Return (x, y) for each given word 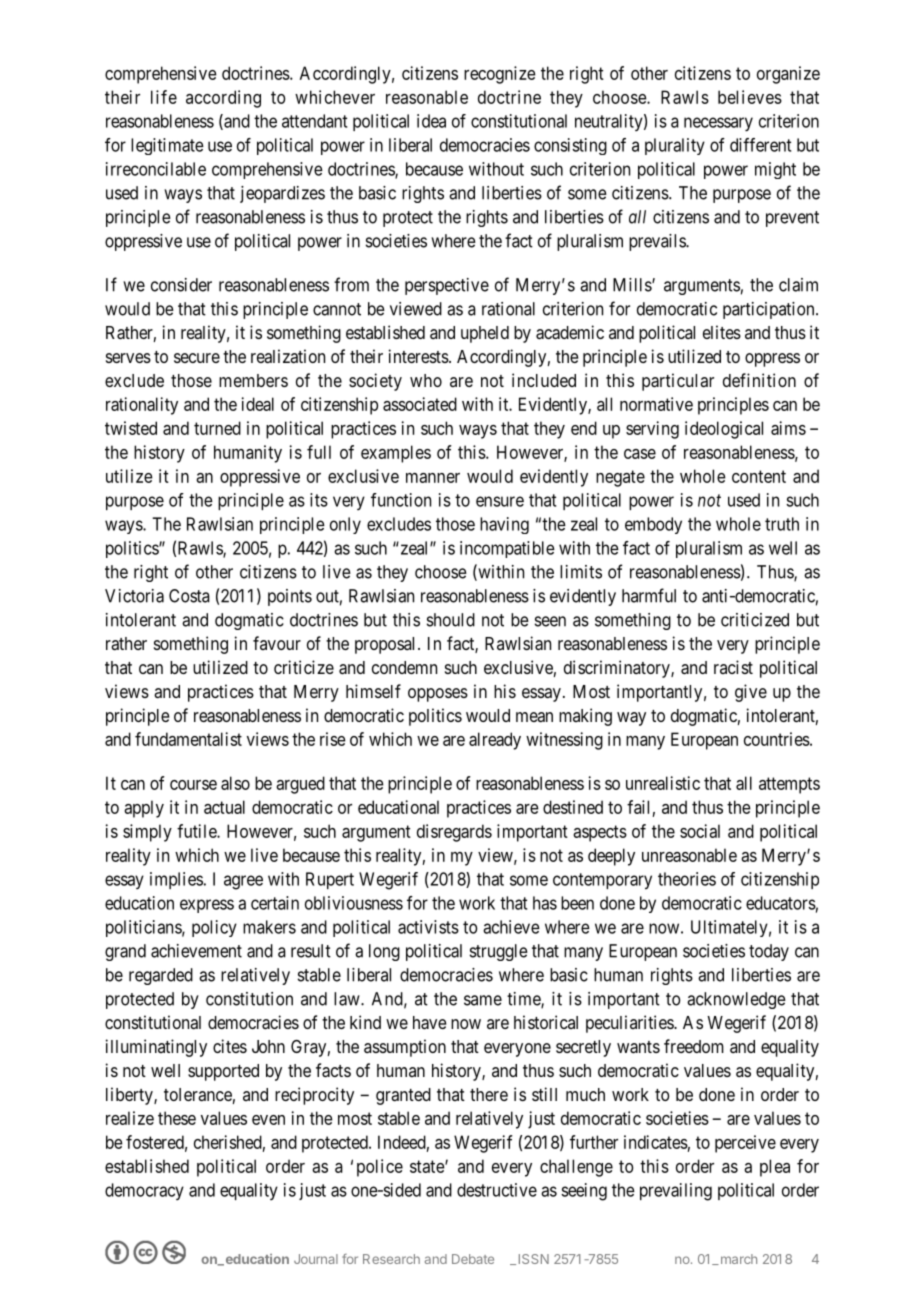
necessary (718, 124)
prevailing (676, 1192)
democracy (144, 1191)
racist (733, 667)
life (164, 97)
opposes (438, 695)
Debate (473, 1259)
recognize (500, 75)
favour (277, 643)
